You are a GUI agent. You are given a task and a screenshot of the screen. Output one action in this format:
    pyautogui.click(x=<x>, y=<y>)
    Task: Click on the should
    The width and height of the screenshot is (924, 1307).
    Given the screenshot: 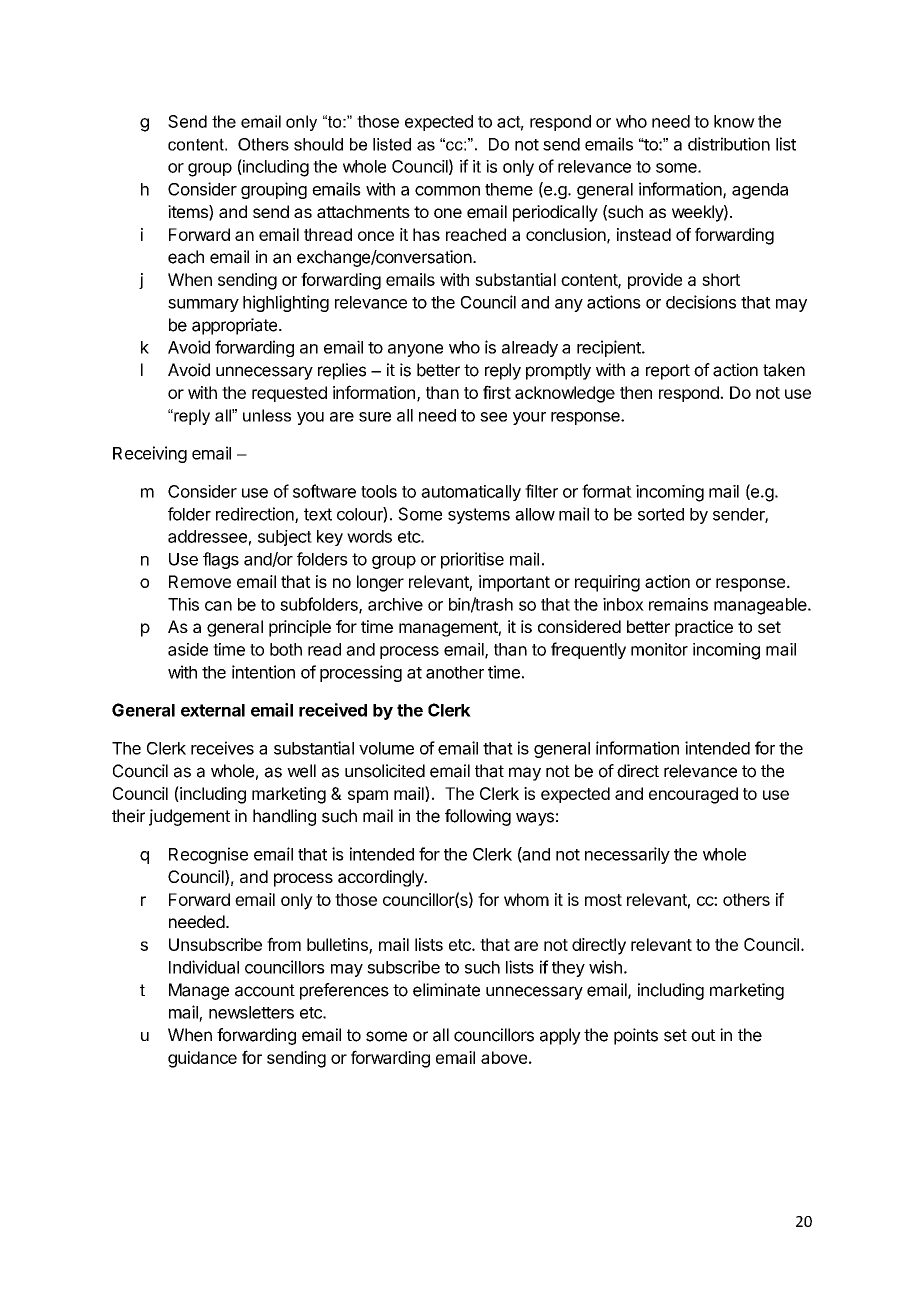 What is the action you would take?
    pyautogui.click(x=318, y=144)
